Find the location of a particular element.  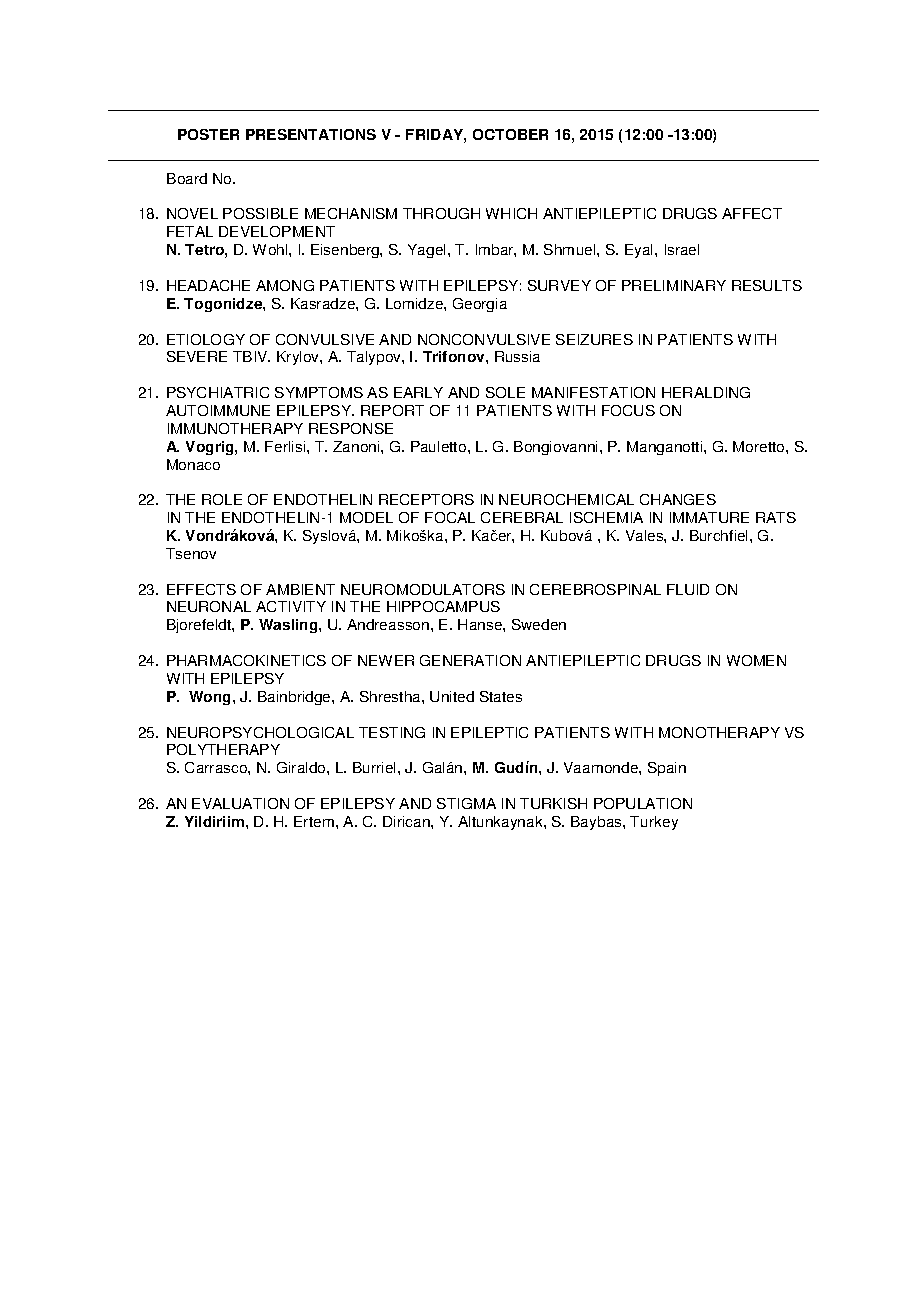

STIGMA is located at coordinates (466, 803).
